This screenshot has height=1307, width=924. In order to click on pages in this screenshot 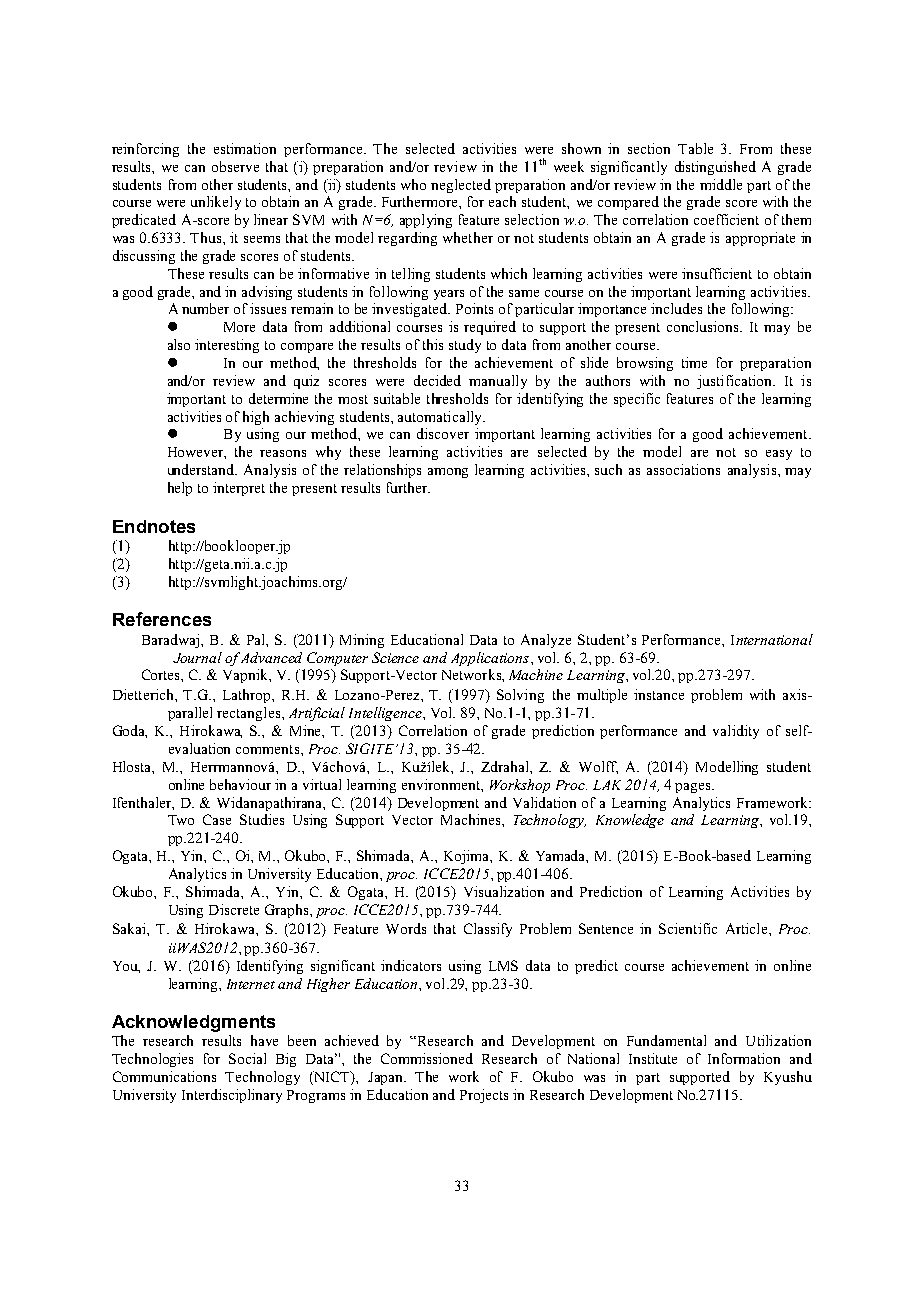, I will do `click(694, 788)`.
